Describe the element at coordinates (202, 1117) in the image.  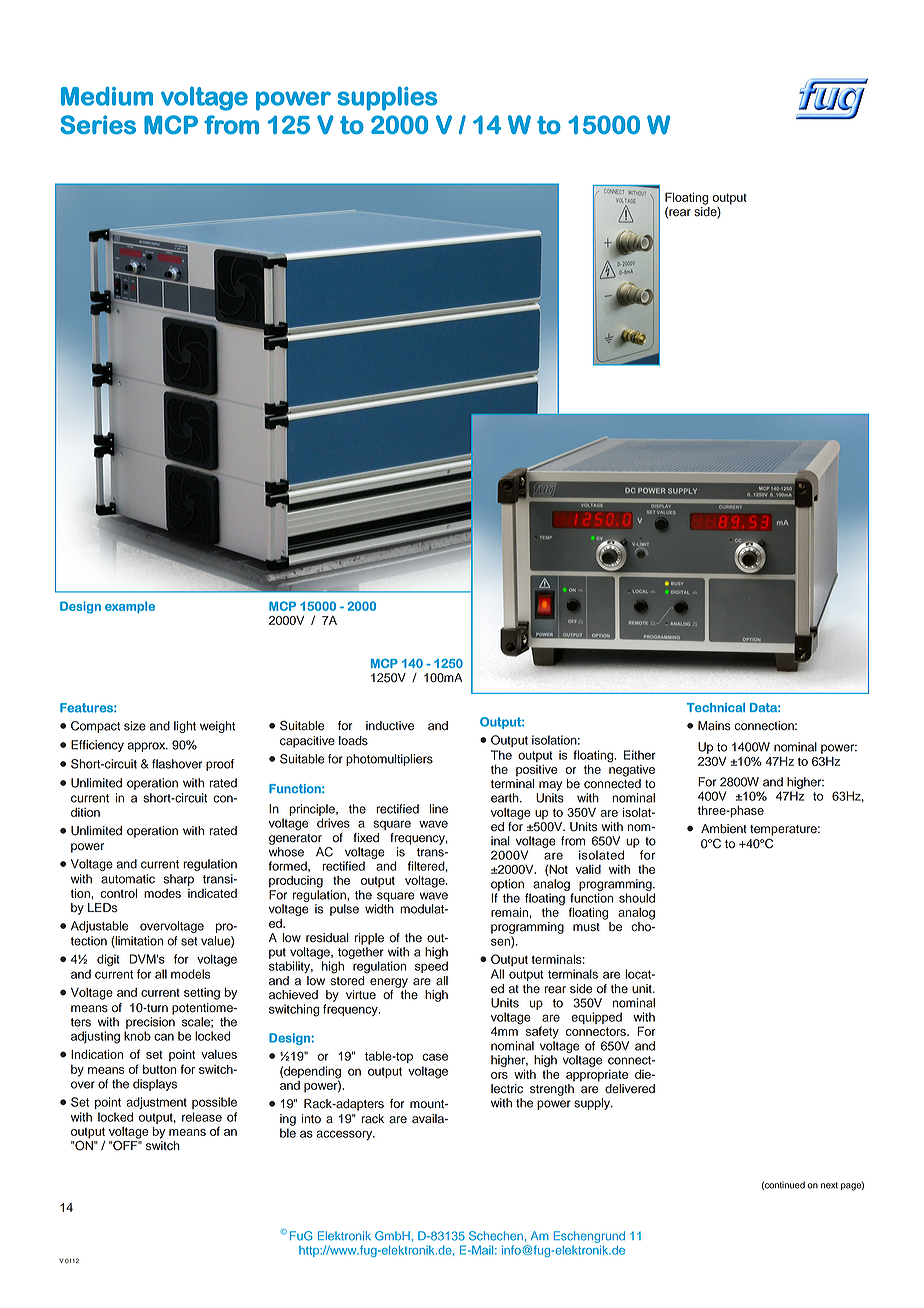
I see `release` at that location.
